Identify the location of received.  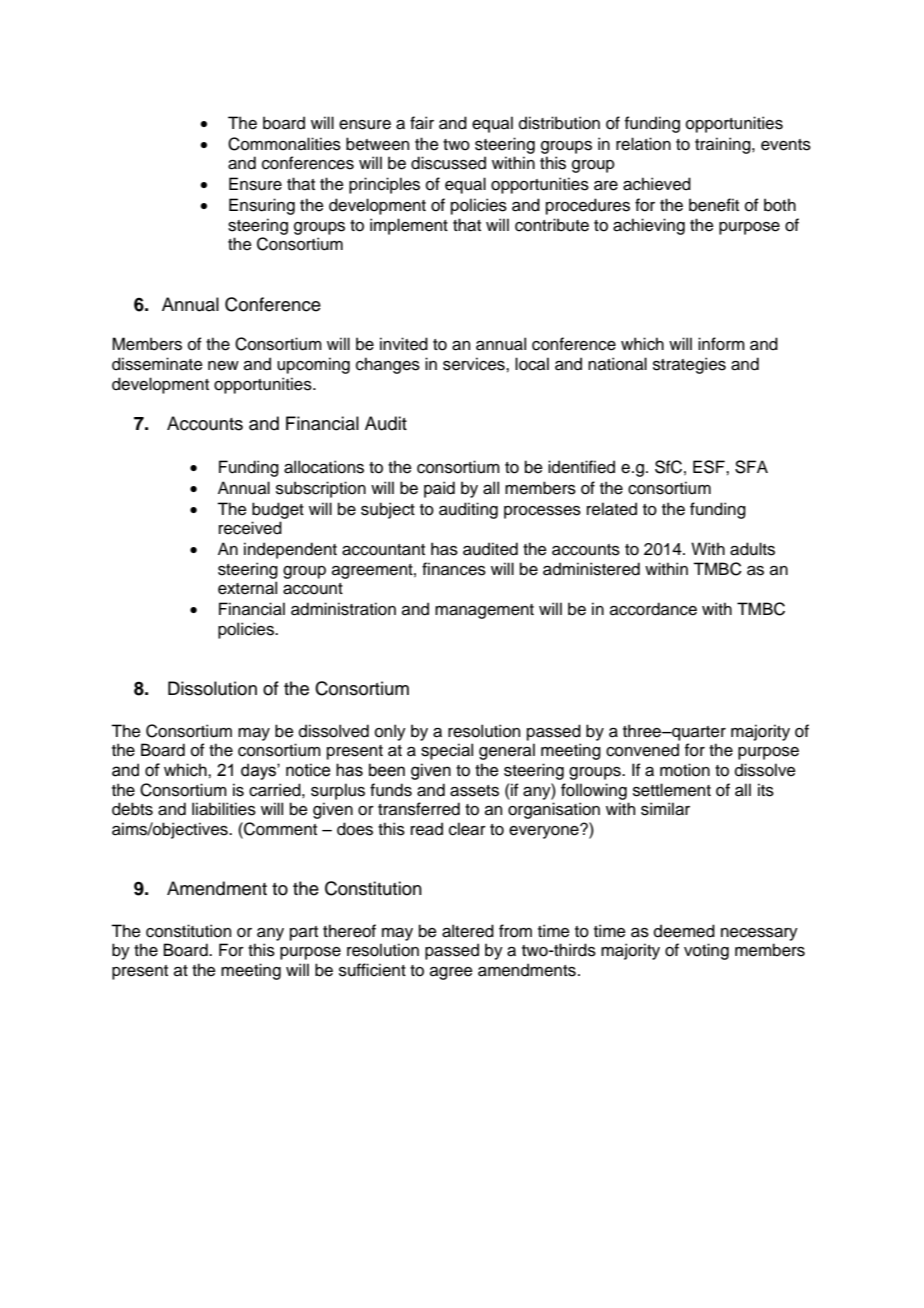
(250, 528).
